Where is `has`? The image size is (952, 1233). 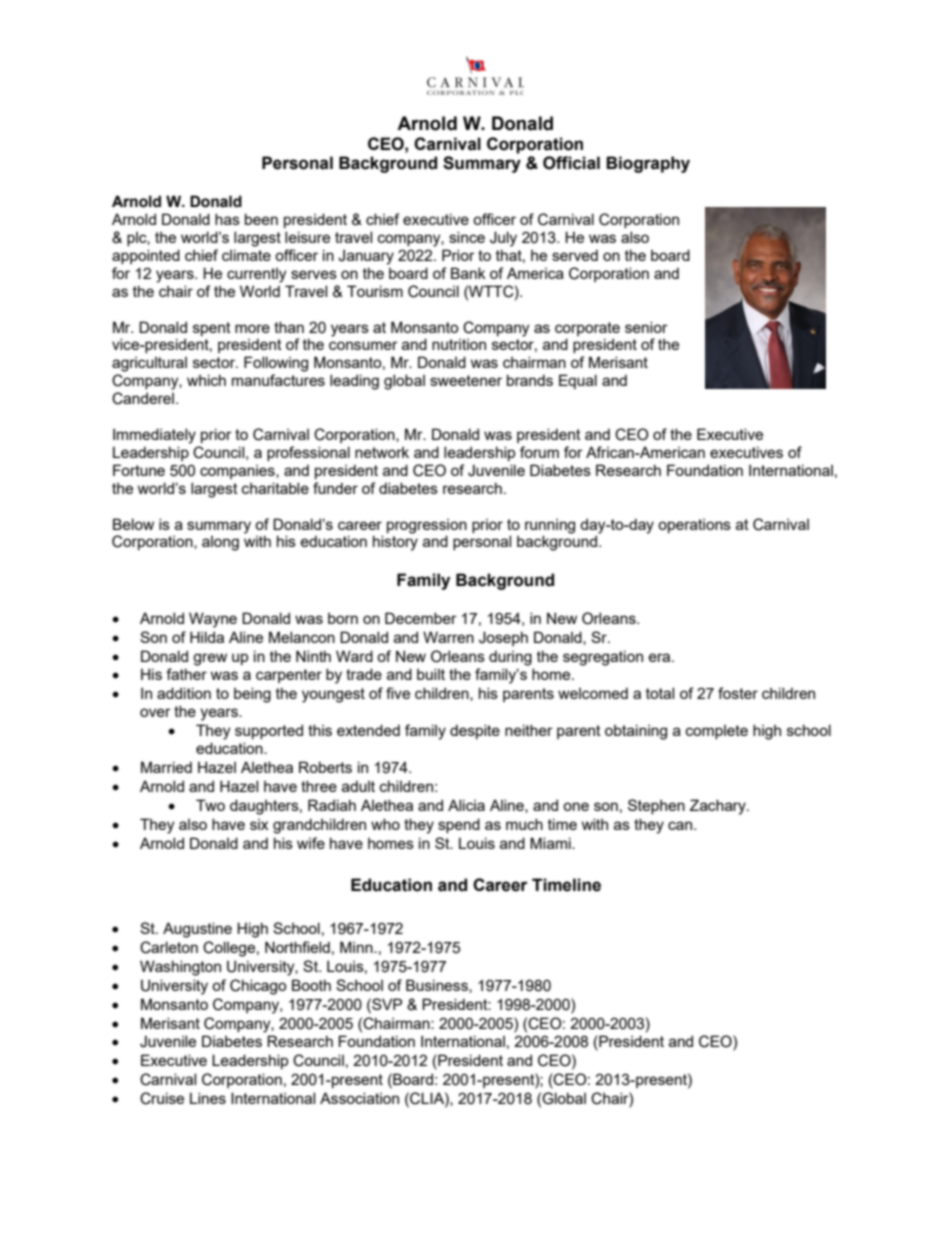
has is located at coordinates (227, 219).
